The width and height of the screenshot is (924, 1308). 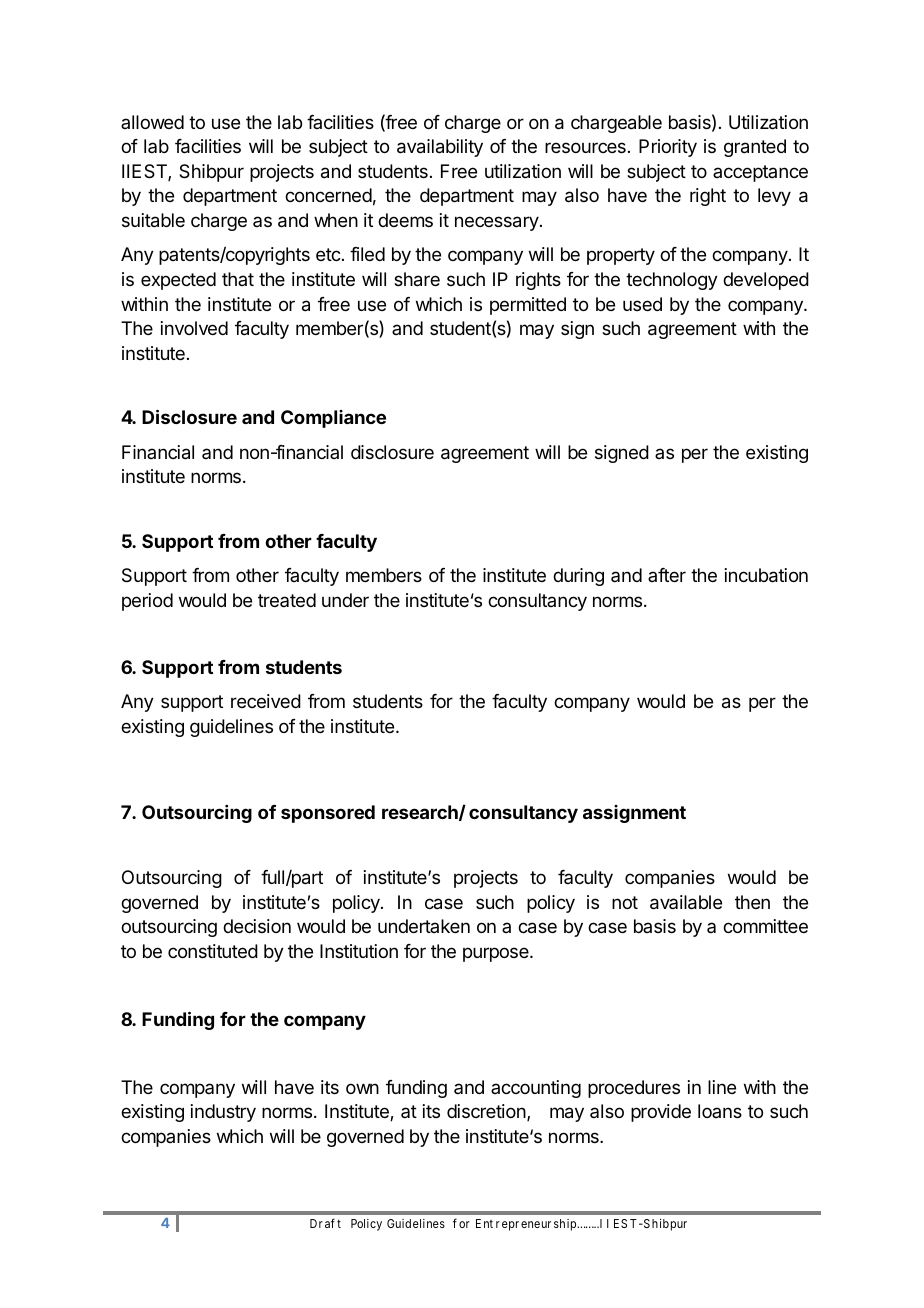 I want to click on allowed, so click(x=152, y=122).
